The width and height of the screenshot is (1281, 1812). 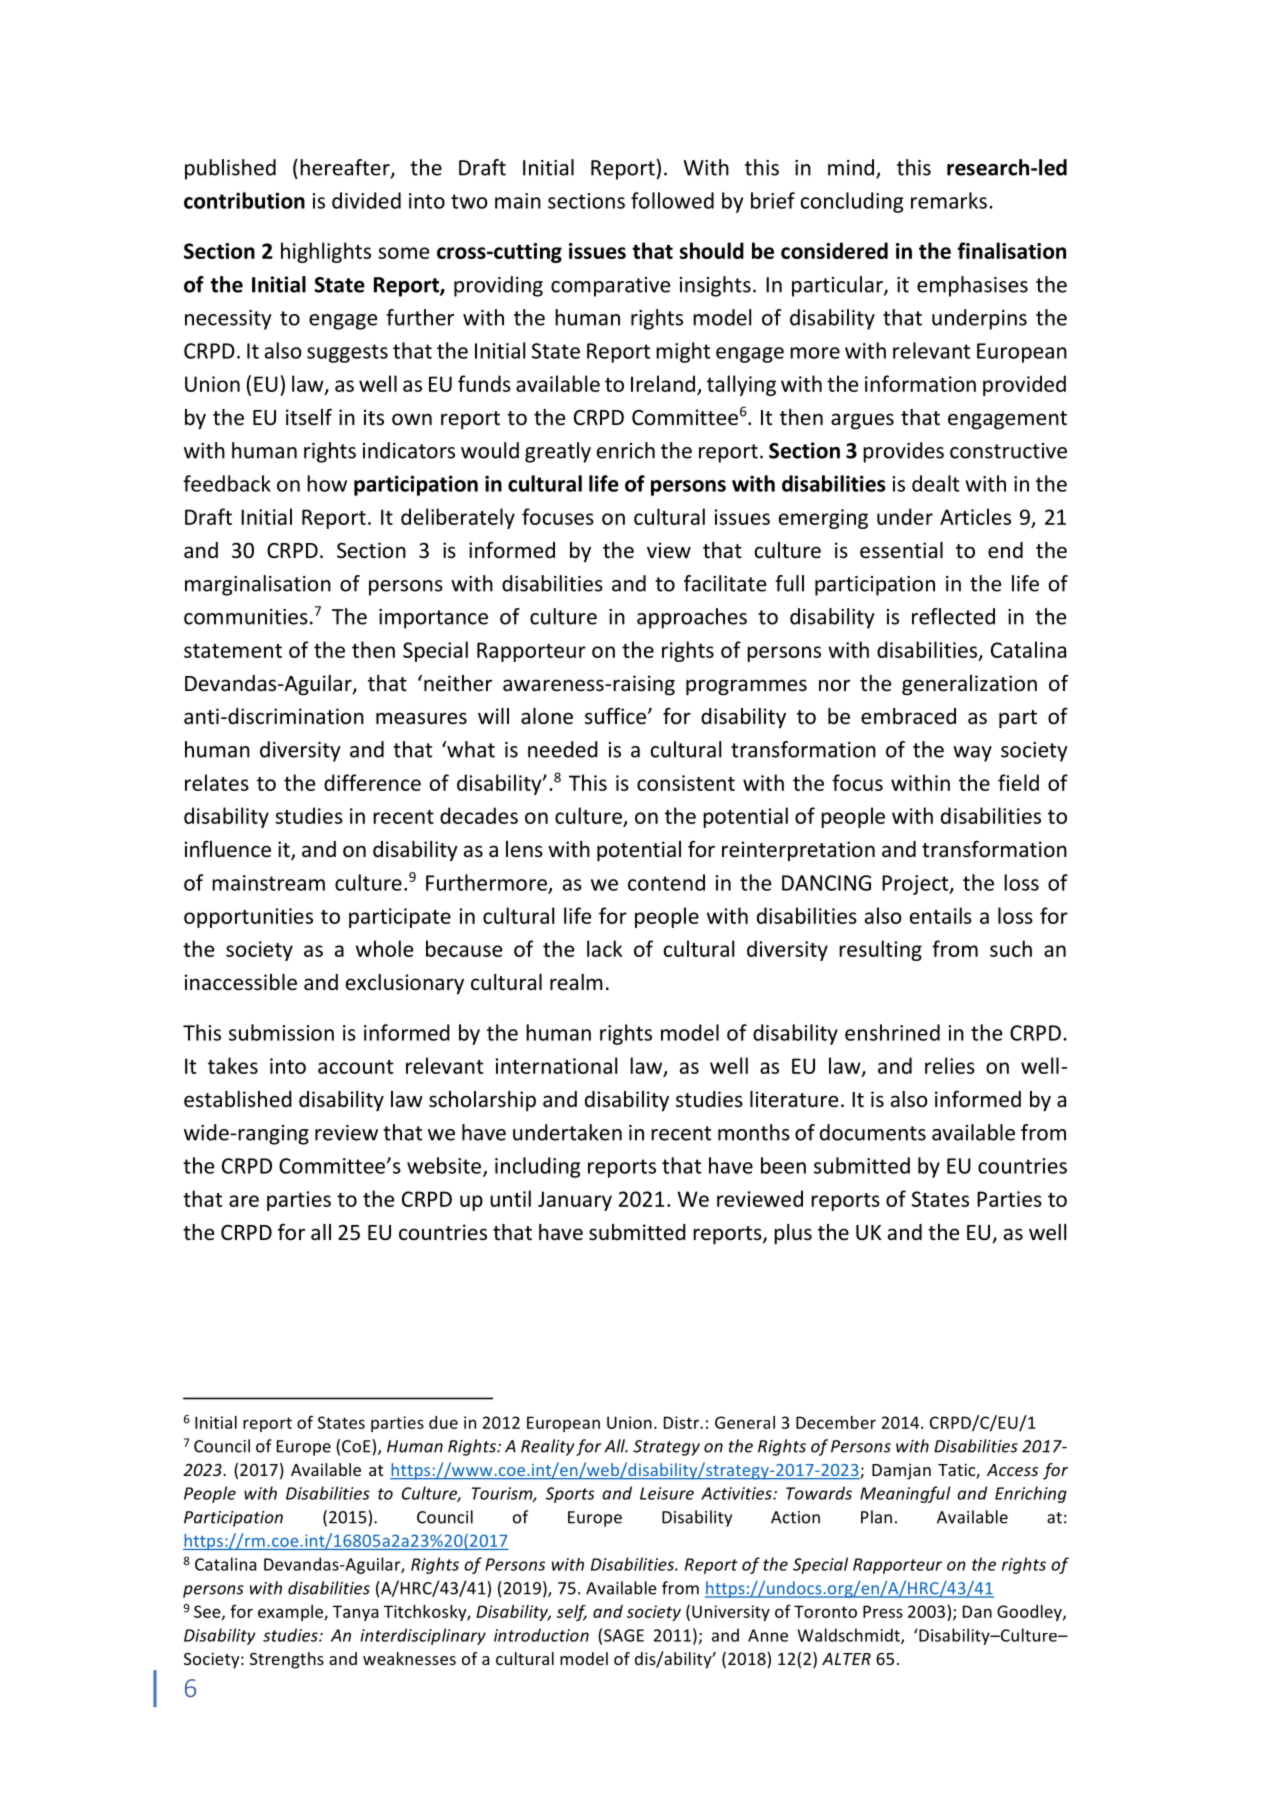 What do you see at coordinates (672, 200) in the screenshot?
I see `followed` at bounding box center [672, 200].
